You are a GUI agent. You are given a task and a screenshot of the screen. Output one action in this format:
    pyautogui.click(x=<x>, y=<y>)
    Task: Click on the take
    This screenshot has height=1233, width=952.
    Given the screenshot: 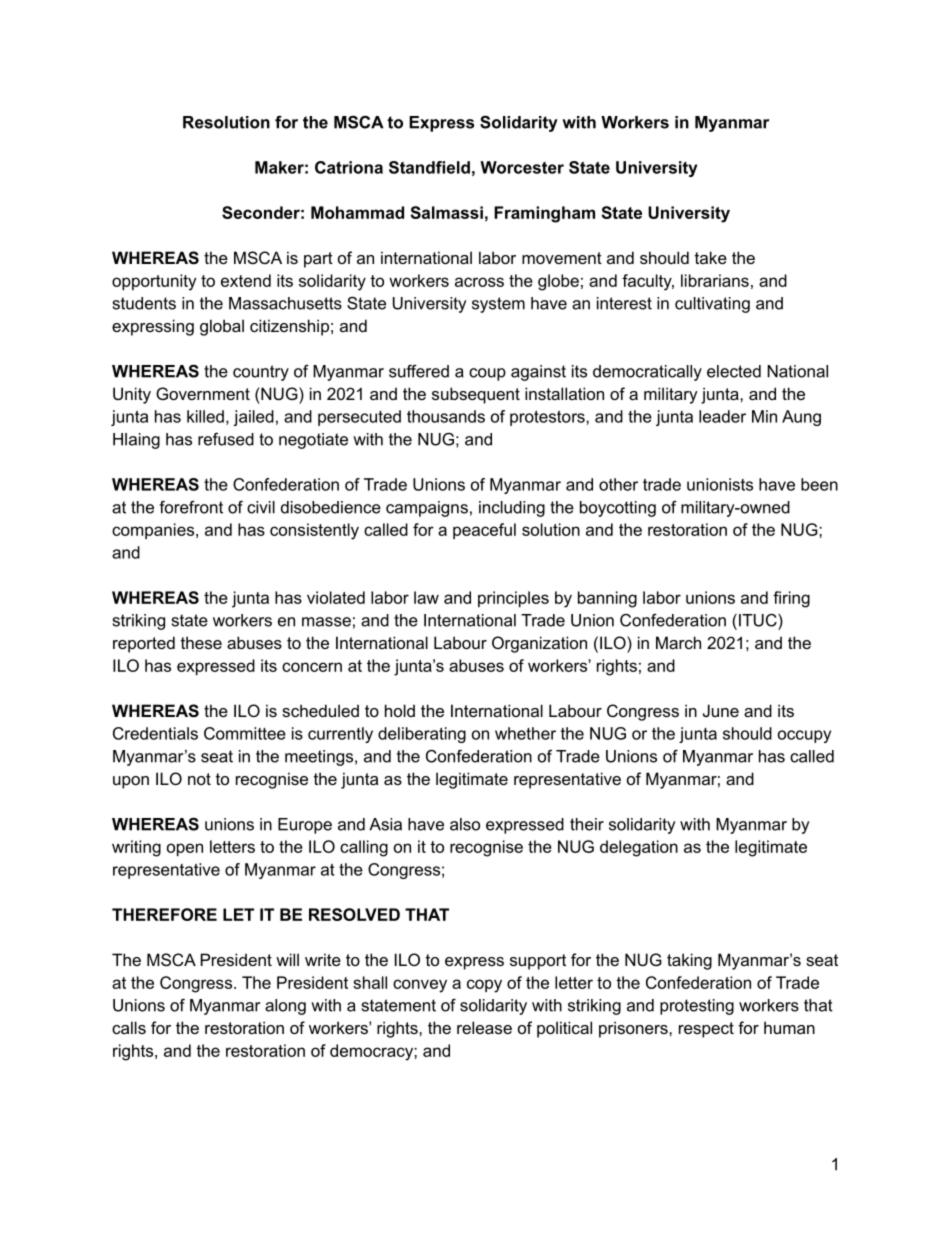 What is the action you would take?
    pyautogui.click(x=711, y=257)
